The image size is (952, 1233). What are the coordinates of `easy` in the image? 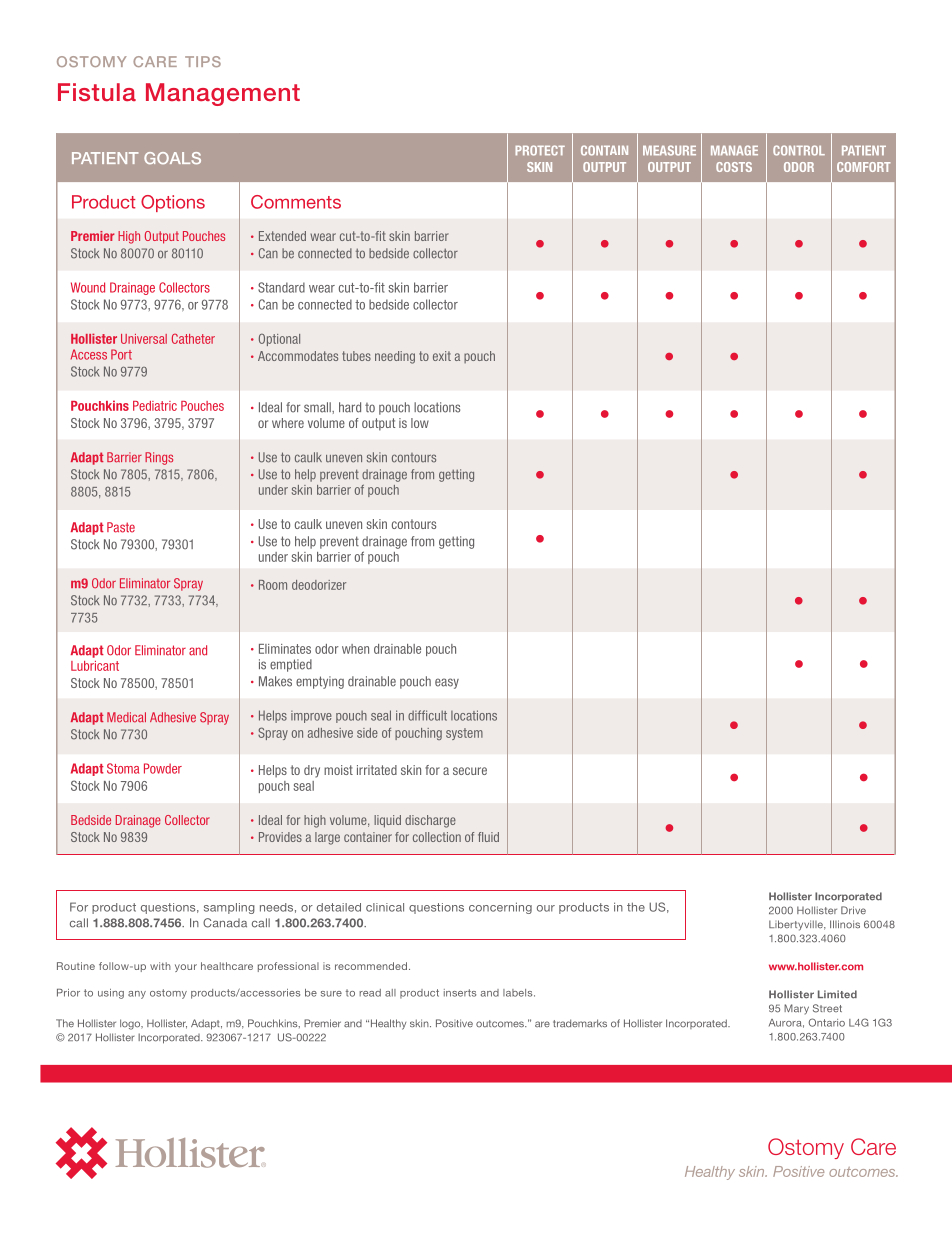 It's located at (447, 683).
